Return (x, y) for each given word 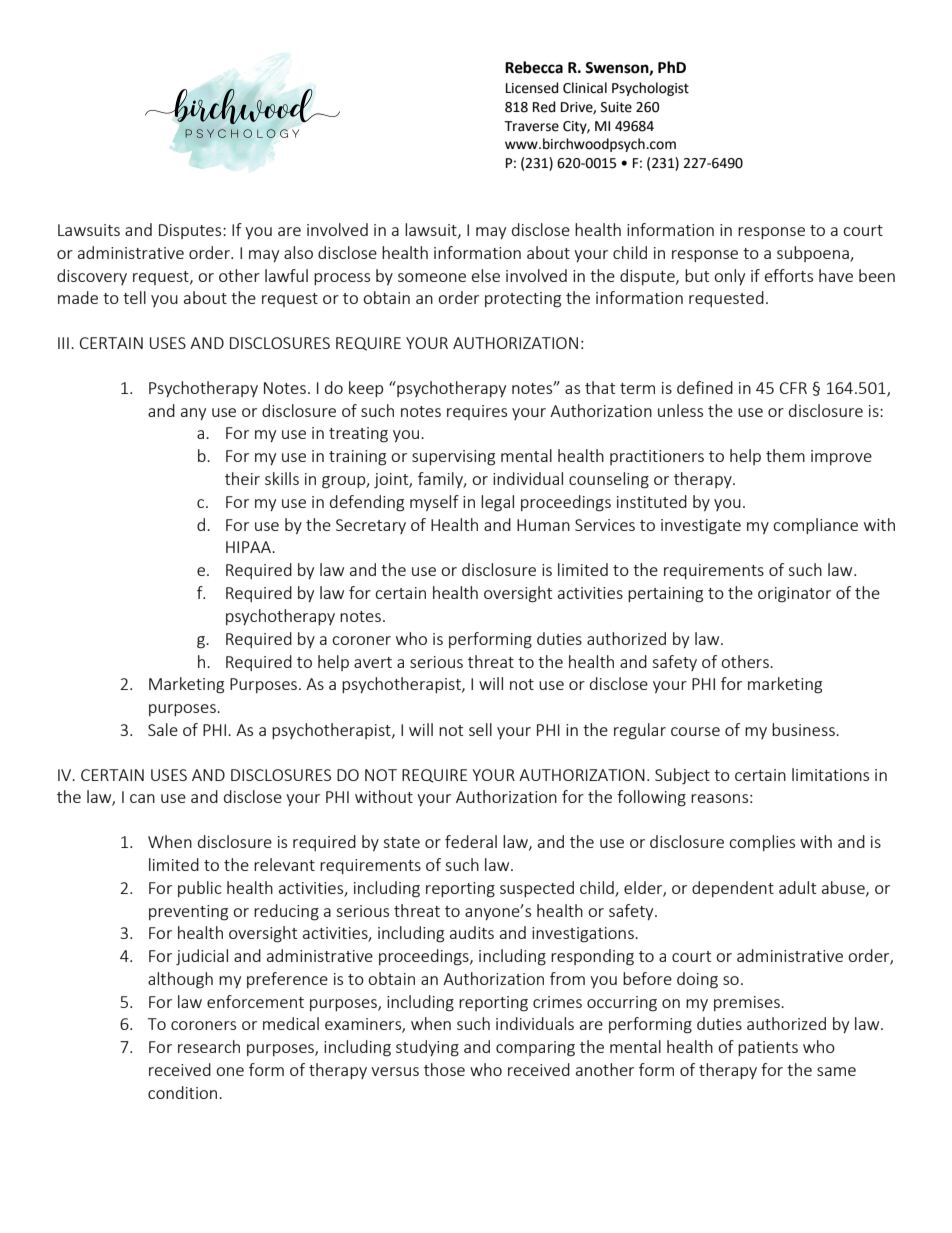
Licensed (532, 88)
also (298, 252)
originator (794, 595)
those (444, 1069)
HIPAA (249, 547)
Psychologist (650, 89)
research (209, 1046)
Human (543, 525)
